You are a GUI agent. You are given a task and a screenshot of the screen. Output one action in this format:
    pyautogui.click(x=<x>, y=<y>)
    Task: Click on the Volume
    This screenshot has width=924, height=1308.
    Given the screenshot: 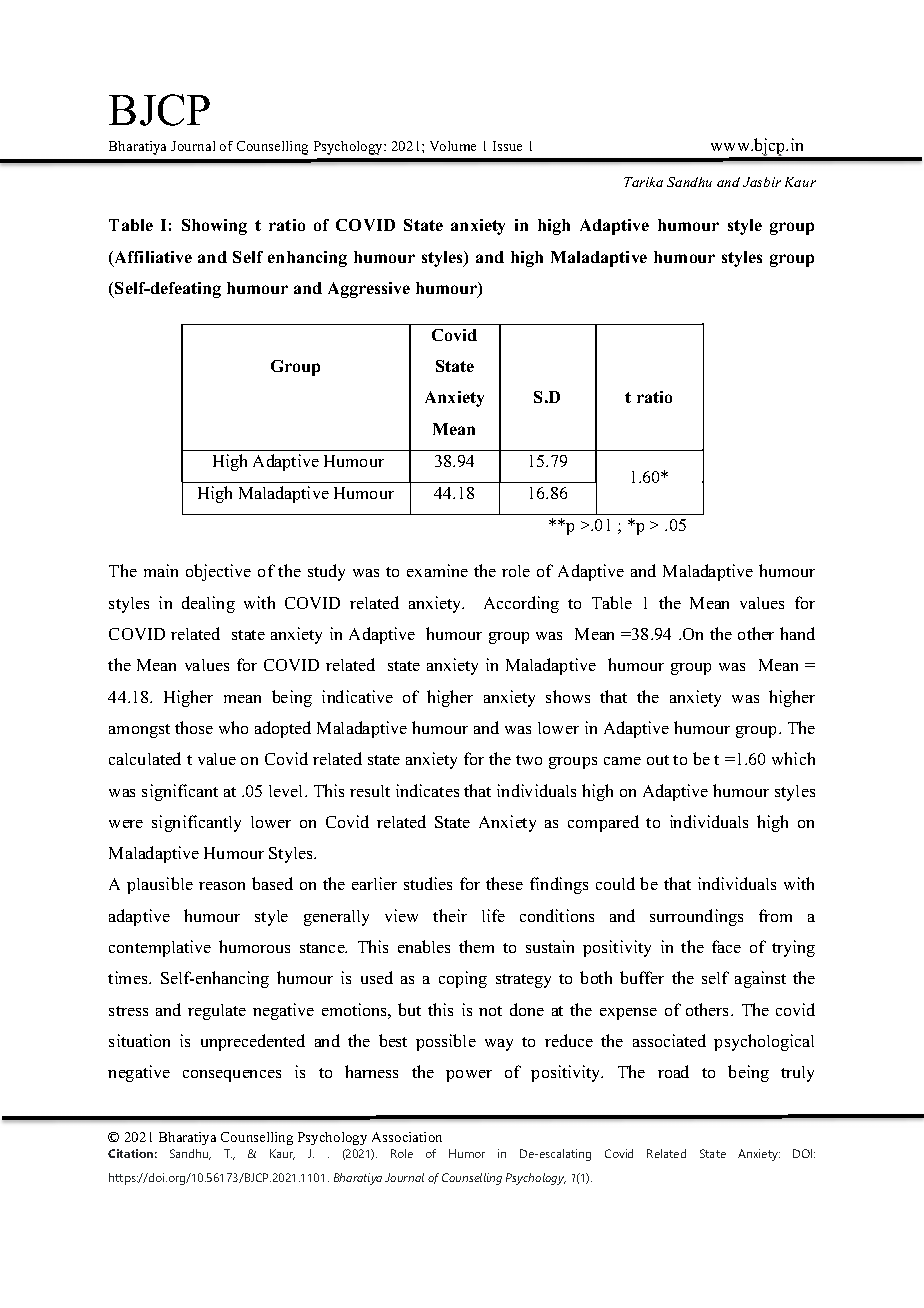 What is the action you would take?
    pyautogui.click(x=453, y=146)
